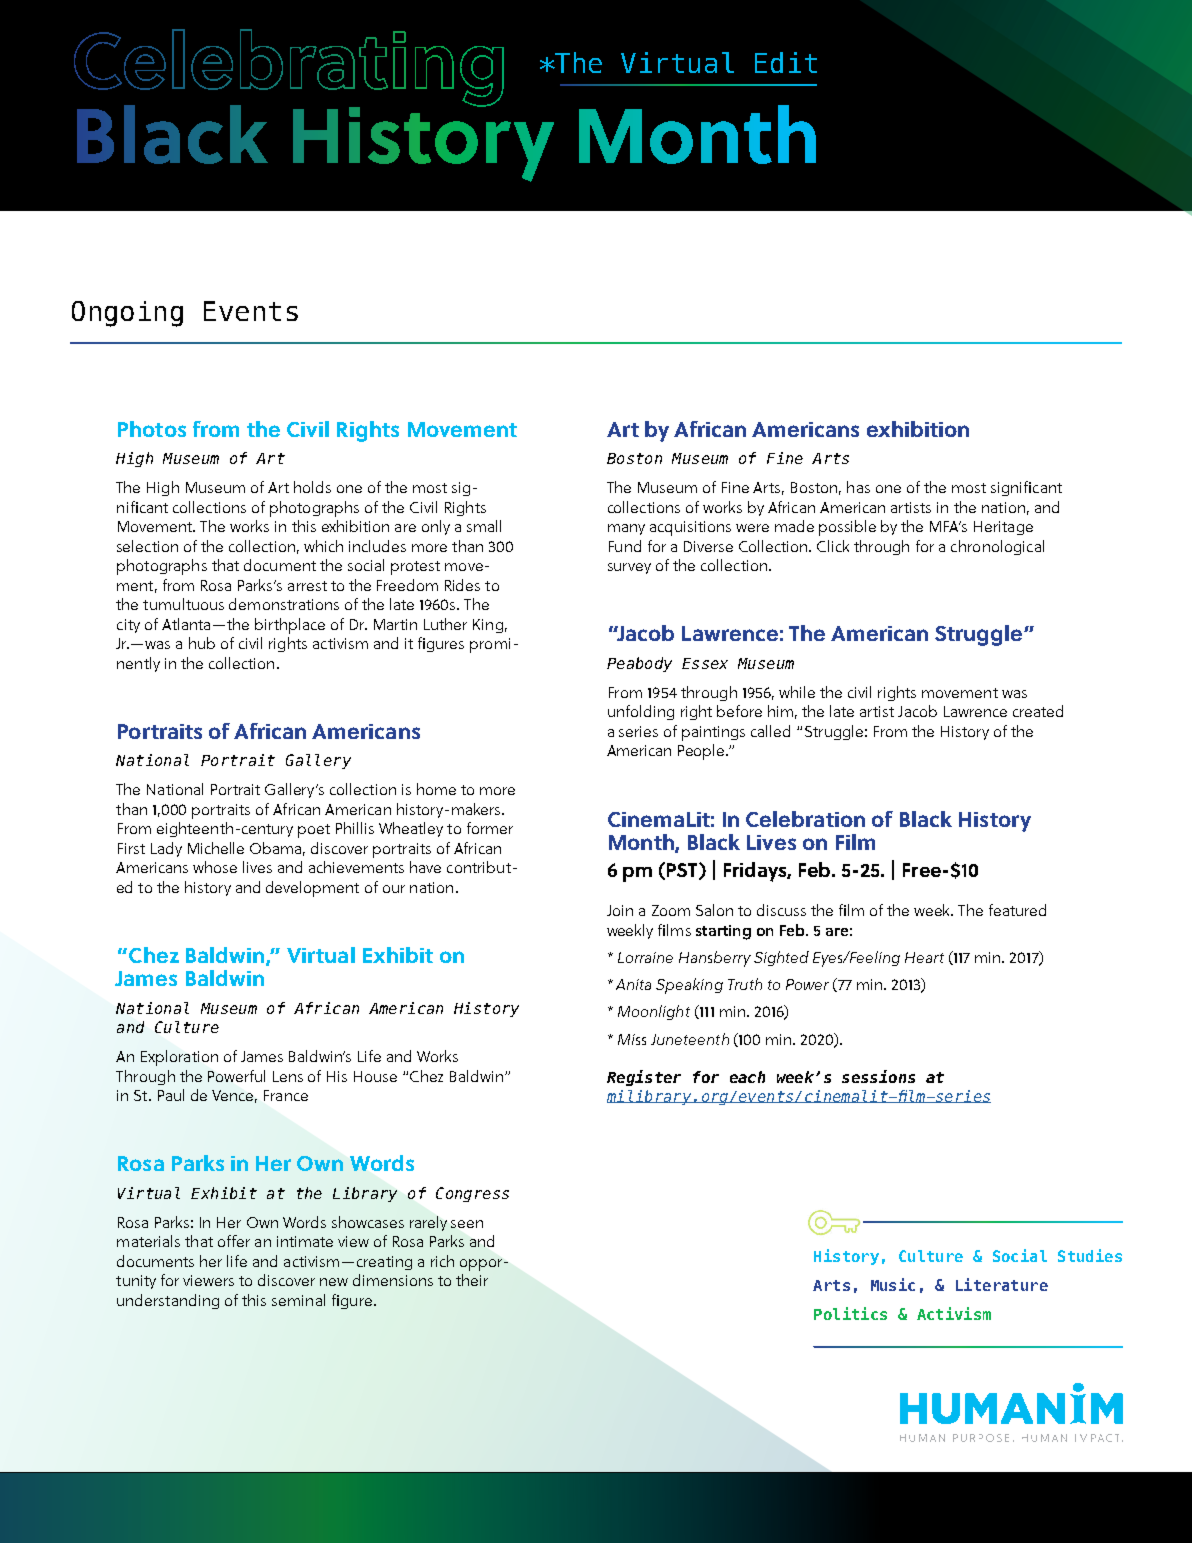  Describe the element at coordinates (1003, 528) in the screenshot. I see `Heritage` at that location.
